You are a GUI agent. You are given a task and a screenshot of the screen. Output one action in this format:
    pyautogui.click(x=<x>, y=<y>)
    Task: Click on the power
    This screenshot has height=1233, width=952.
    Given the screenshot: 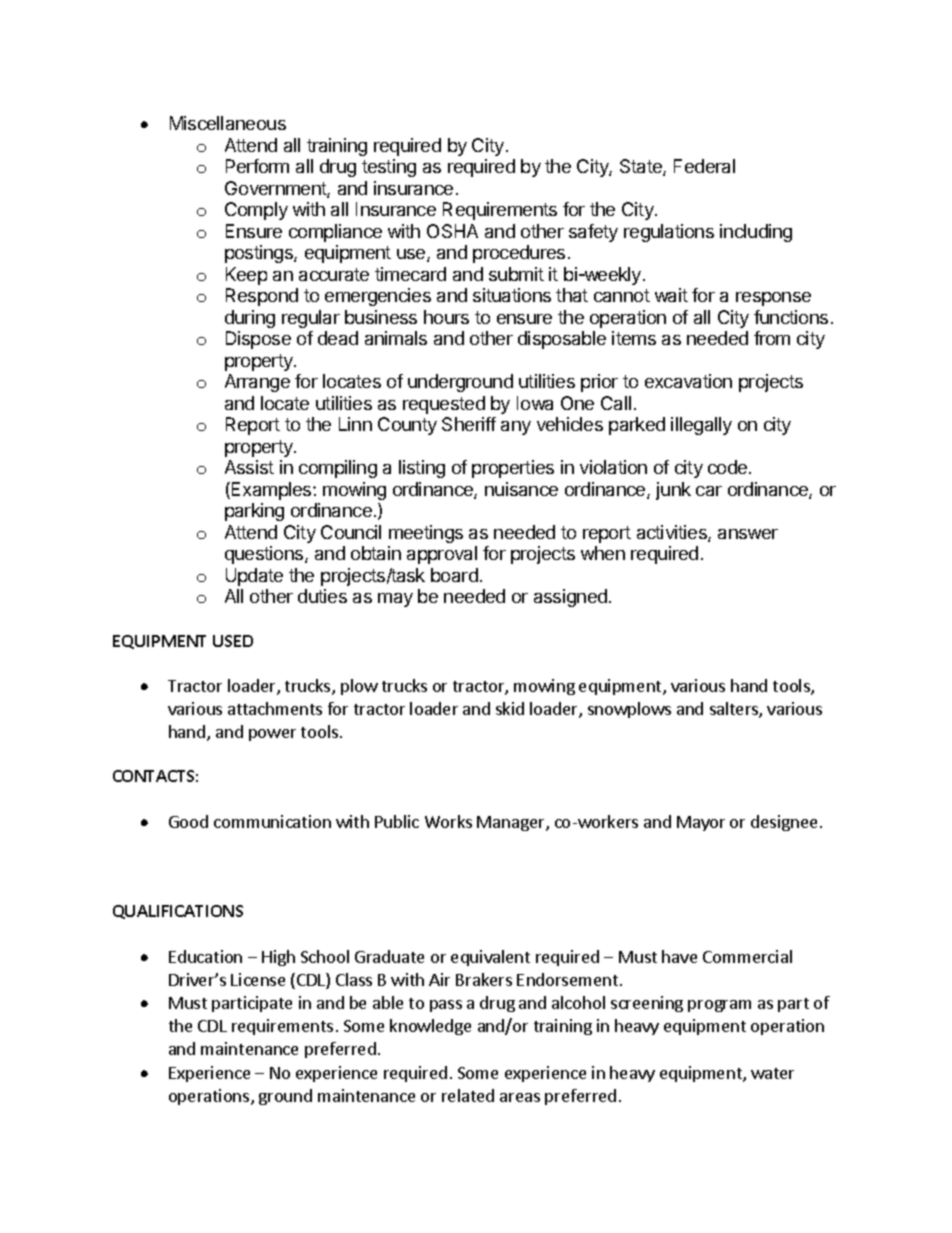 What is the action you would take?
    pyautogui.click(x=272, y=735)
